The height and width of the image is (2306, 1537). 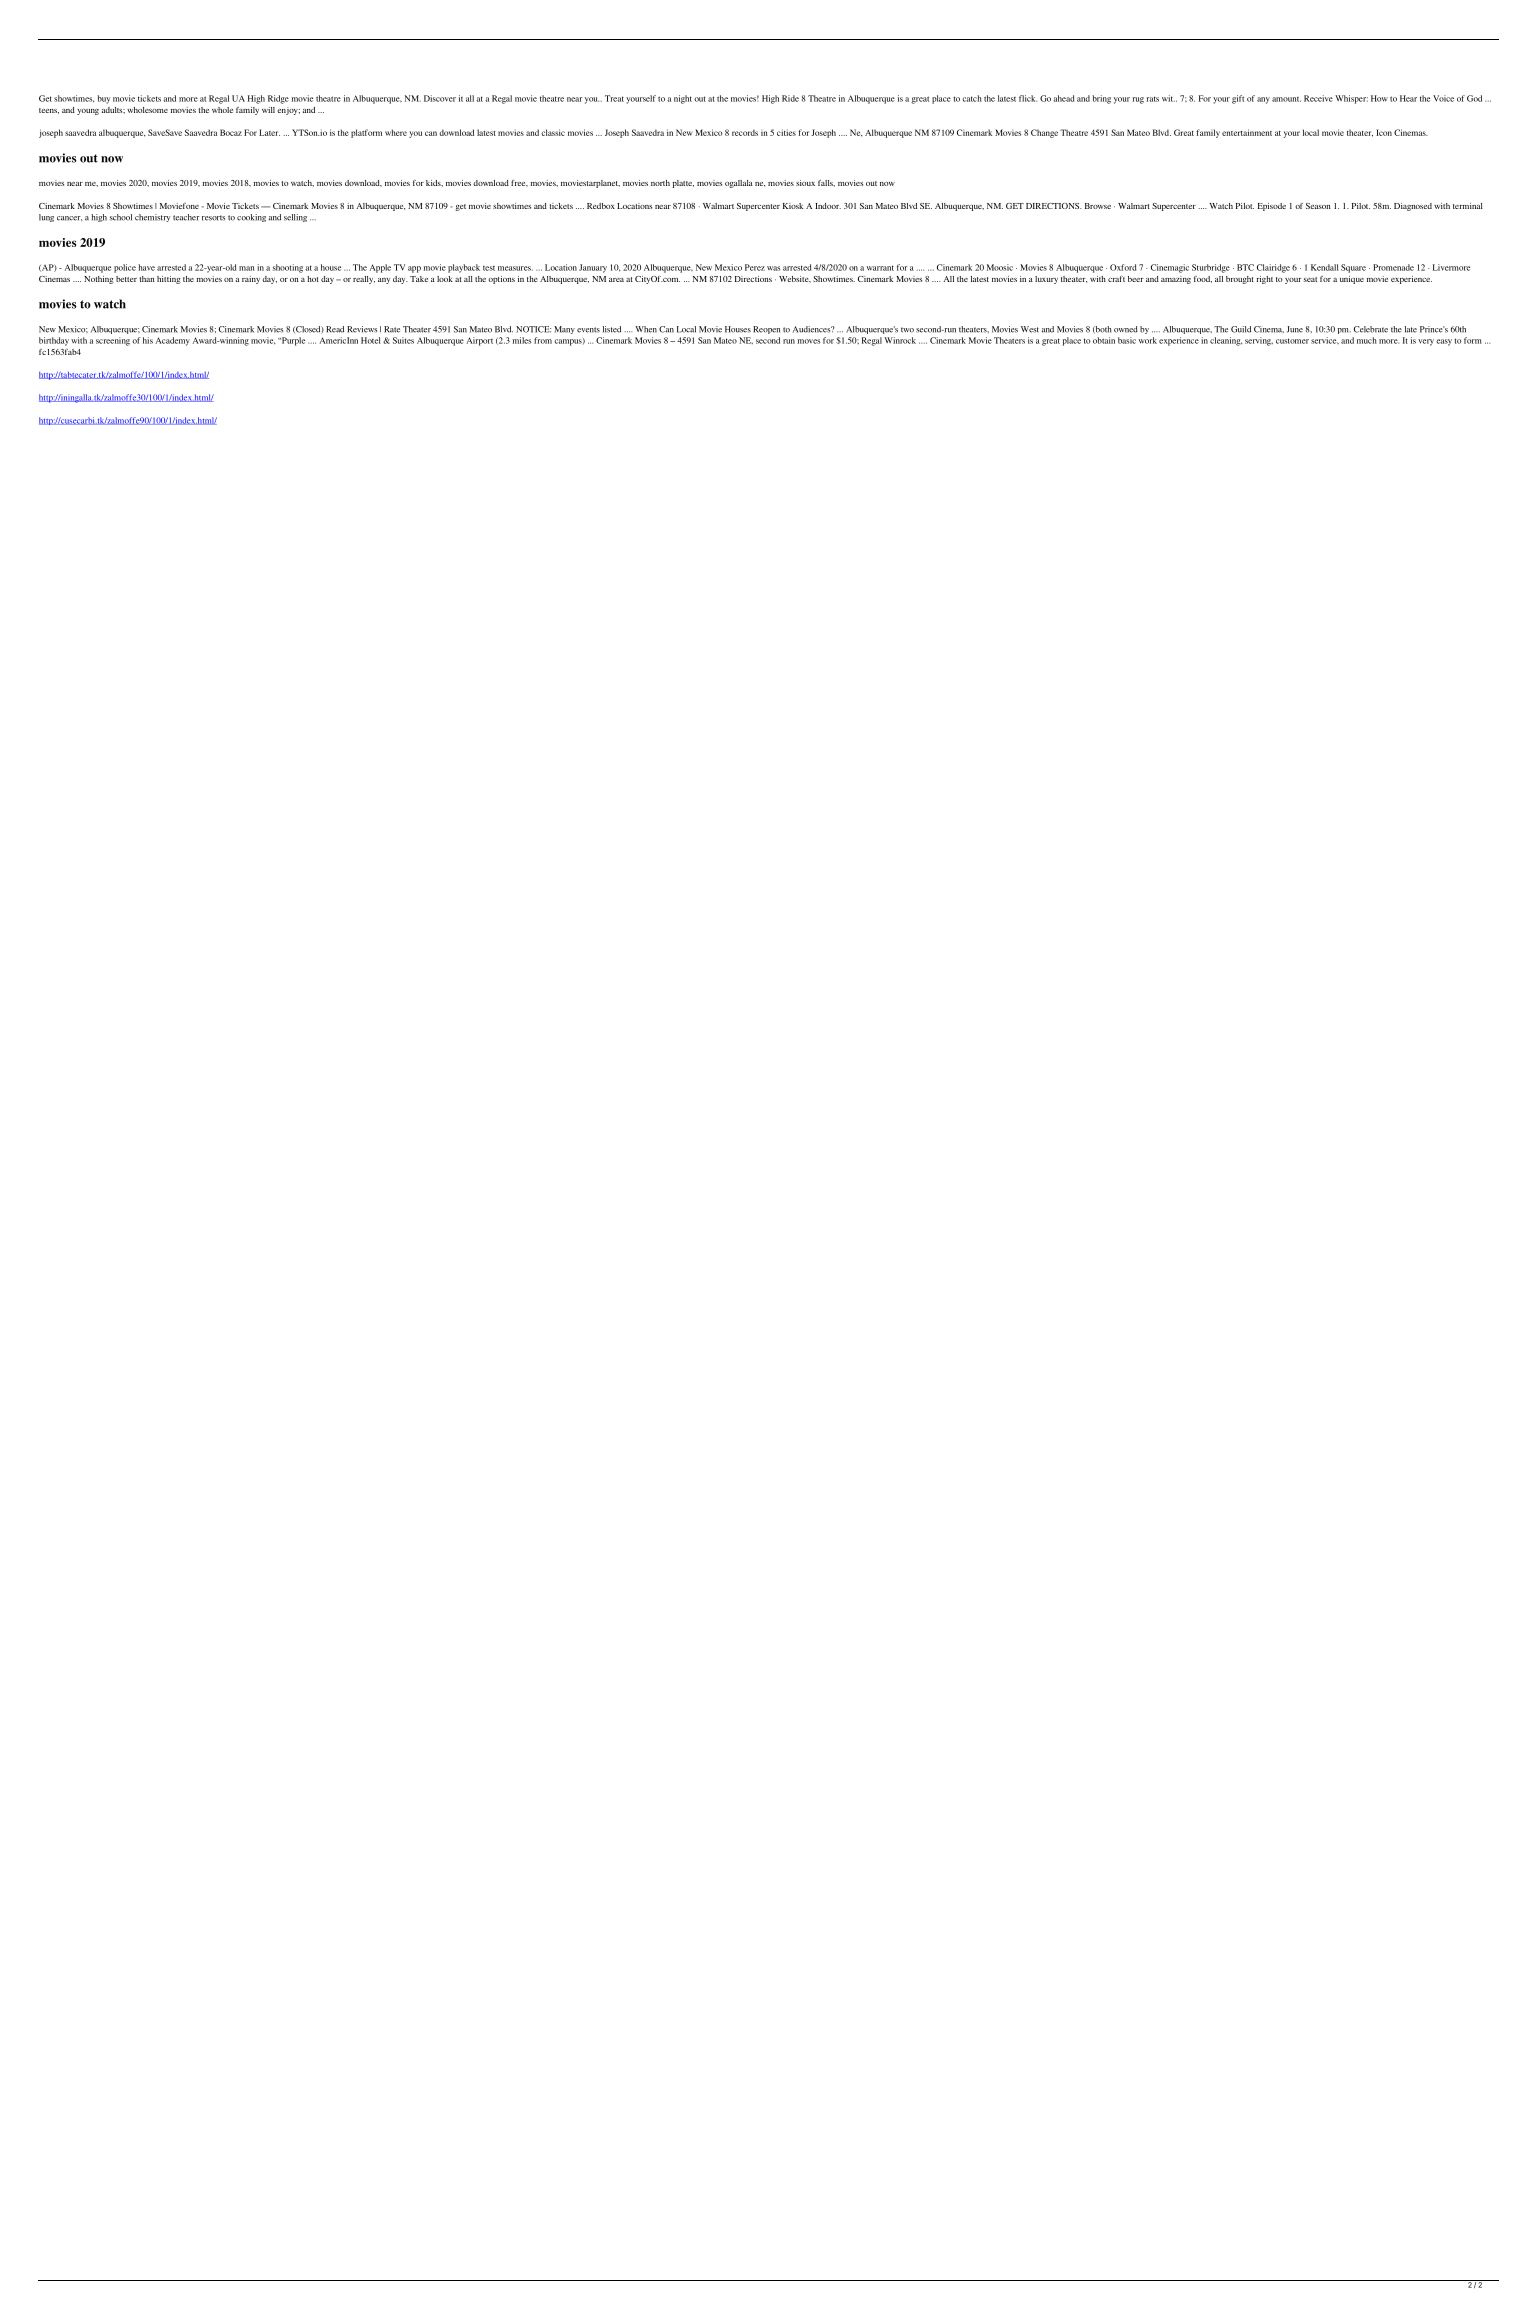 I want to click on amount, so click(x=1286, y=99).
